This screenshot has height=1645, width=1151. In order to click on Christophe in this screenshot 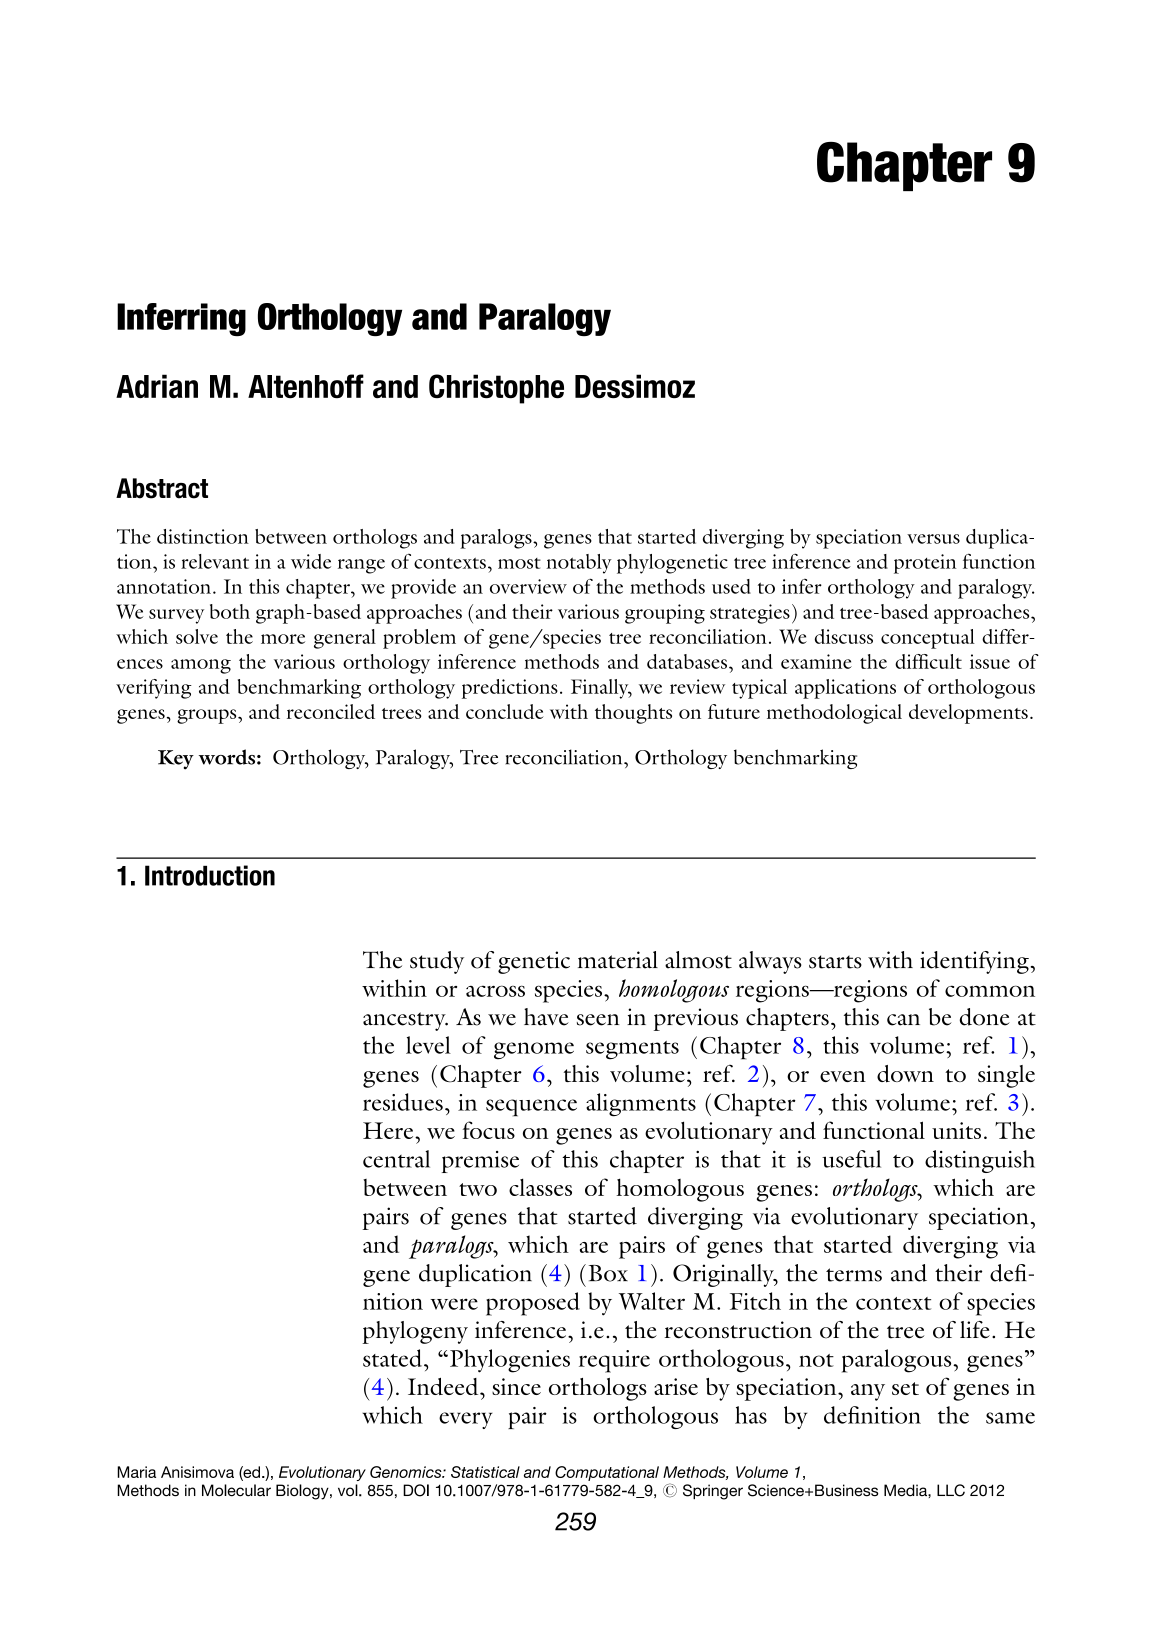, I will do `click(496, 389)`.
